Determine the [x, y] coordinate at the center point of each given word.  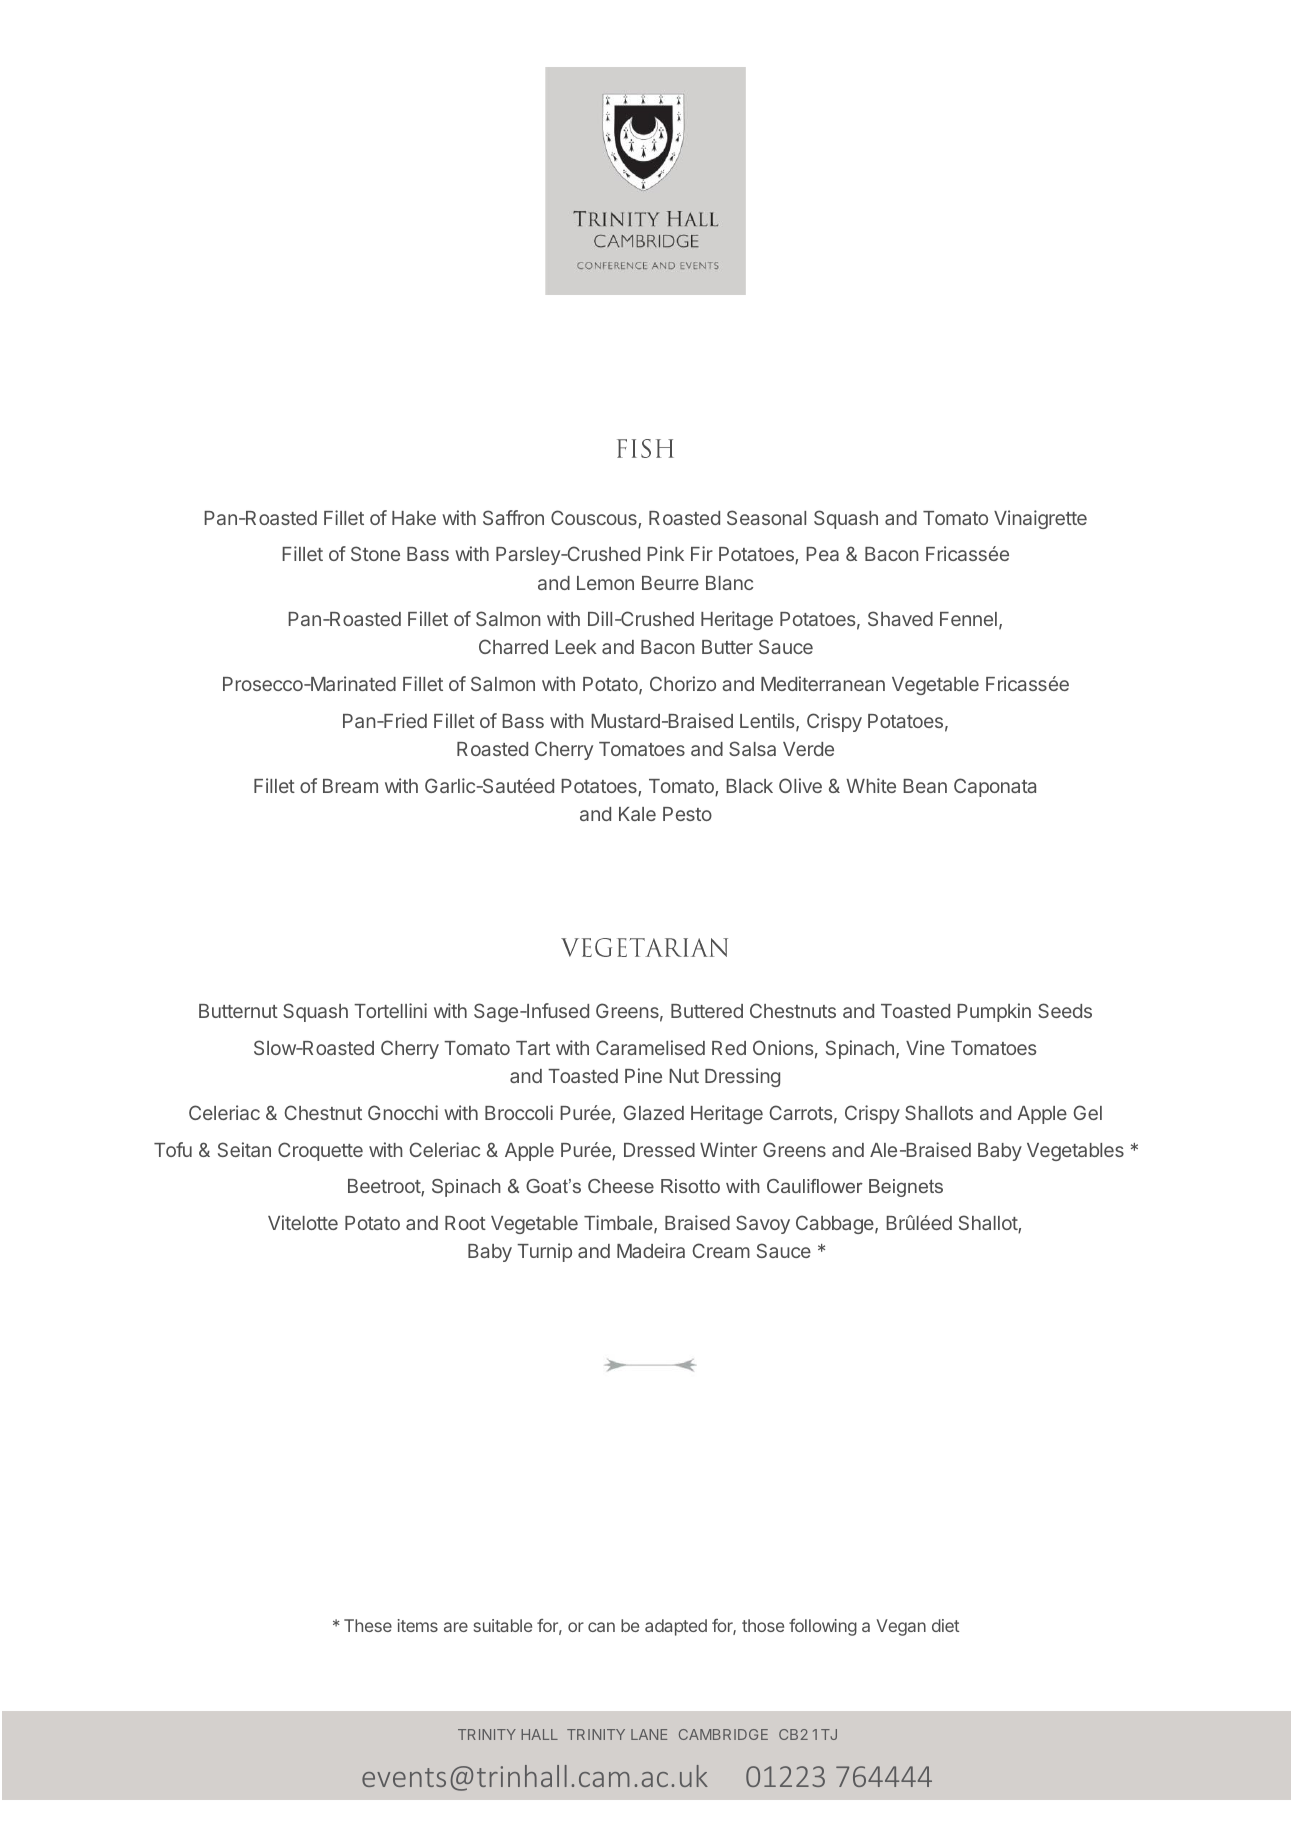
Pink [665, 553]
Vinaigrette [1040, 519]
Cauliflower [815, 1186]
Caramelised [650, 1047]
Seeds [1065, 1010]
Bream [350, 786]
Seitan [244, 1149]
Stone [375, 553]
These [368, 1625]
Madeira [651, 1250]
